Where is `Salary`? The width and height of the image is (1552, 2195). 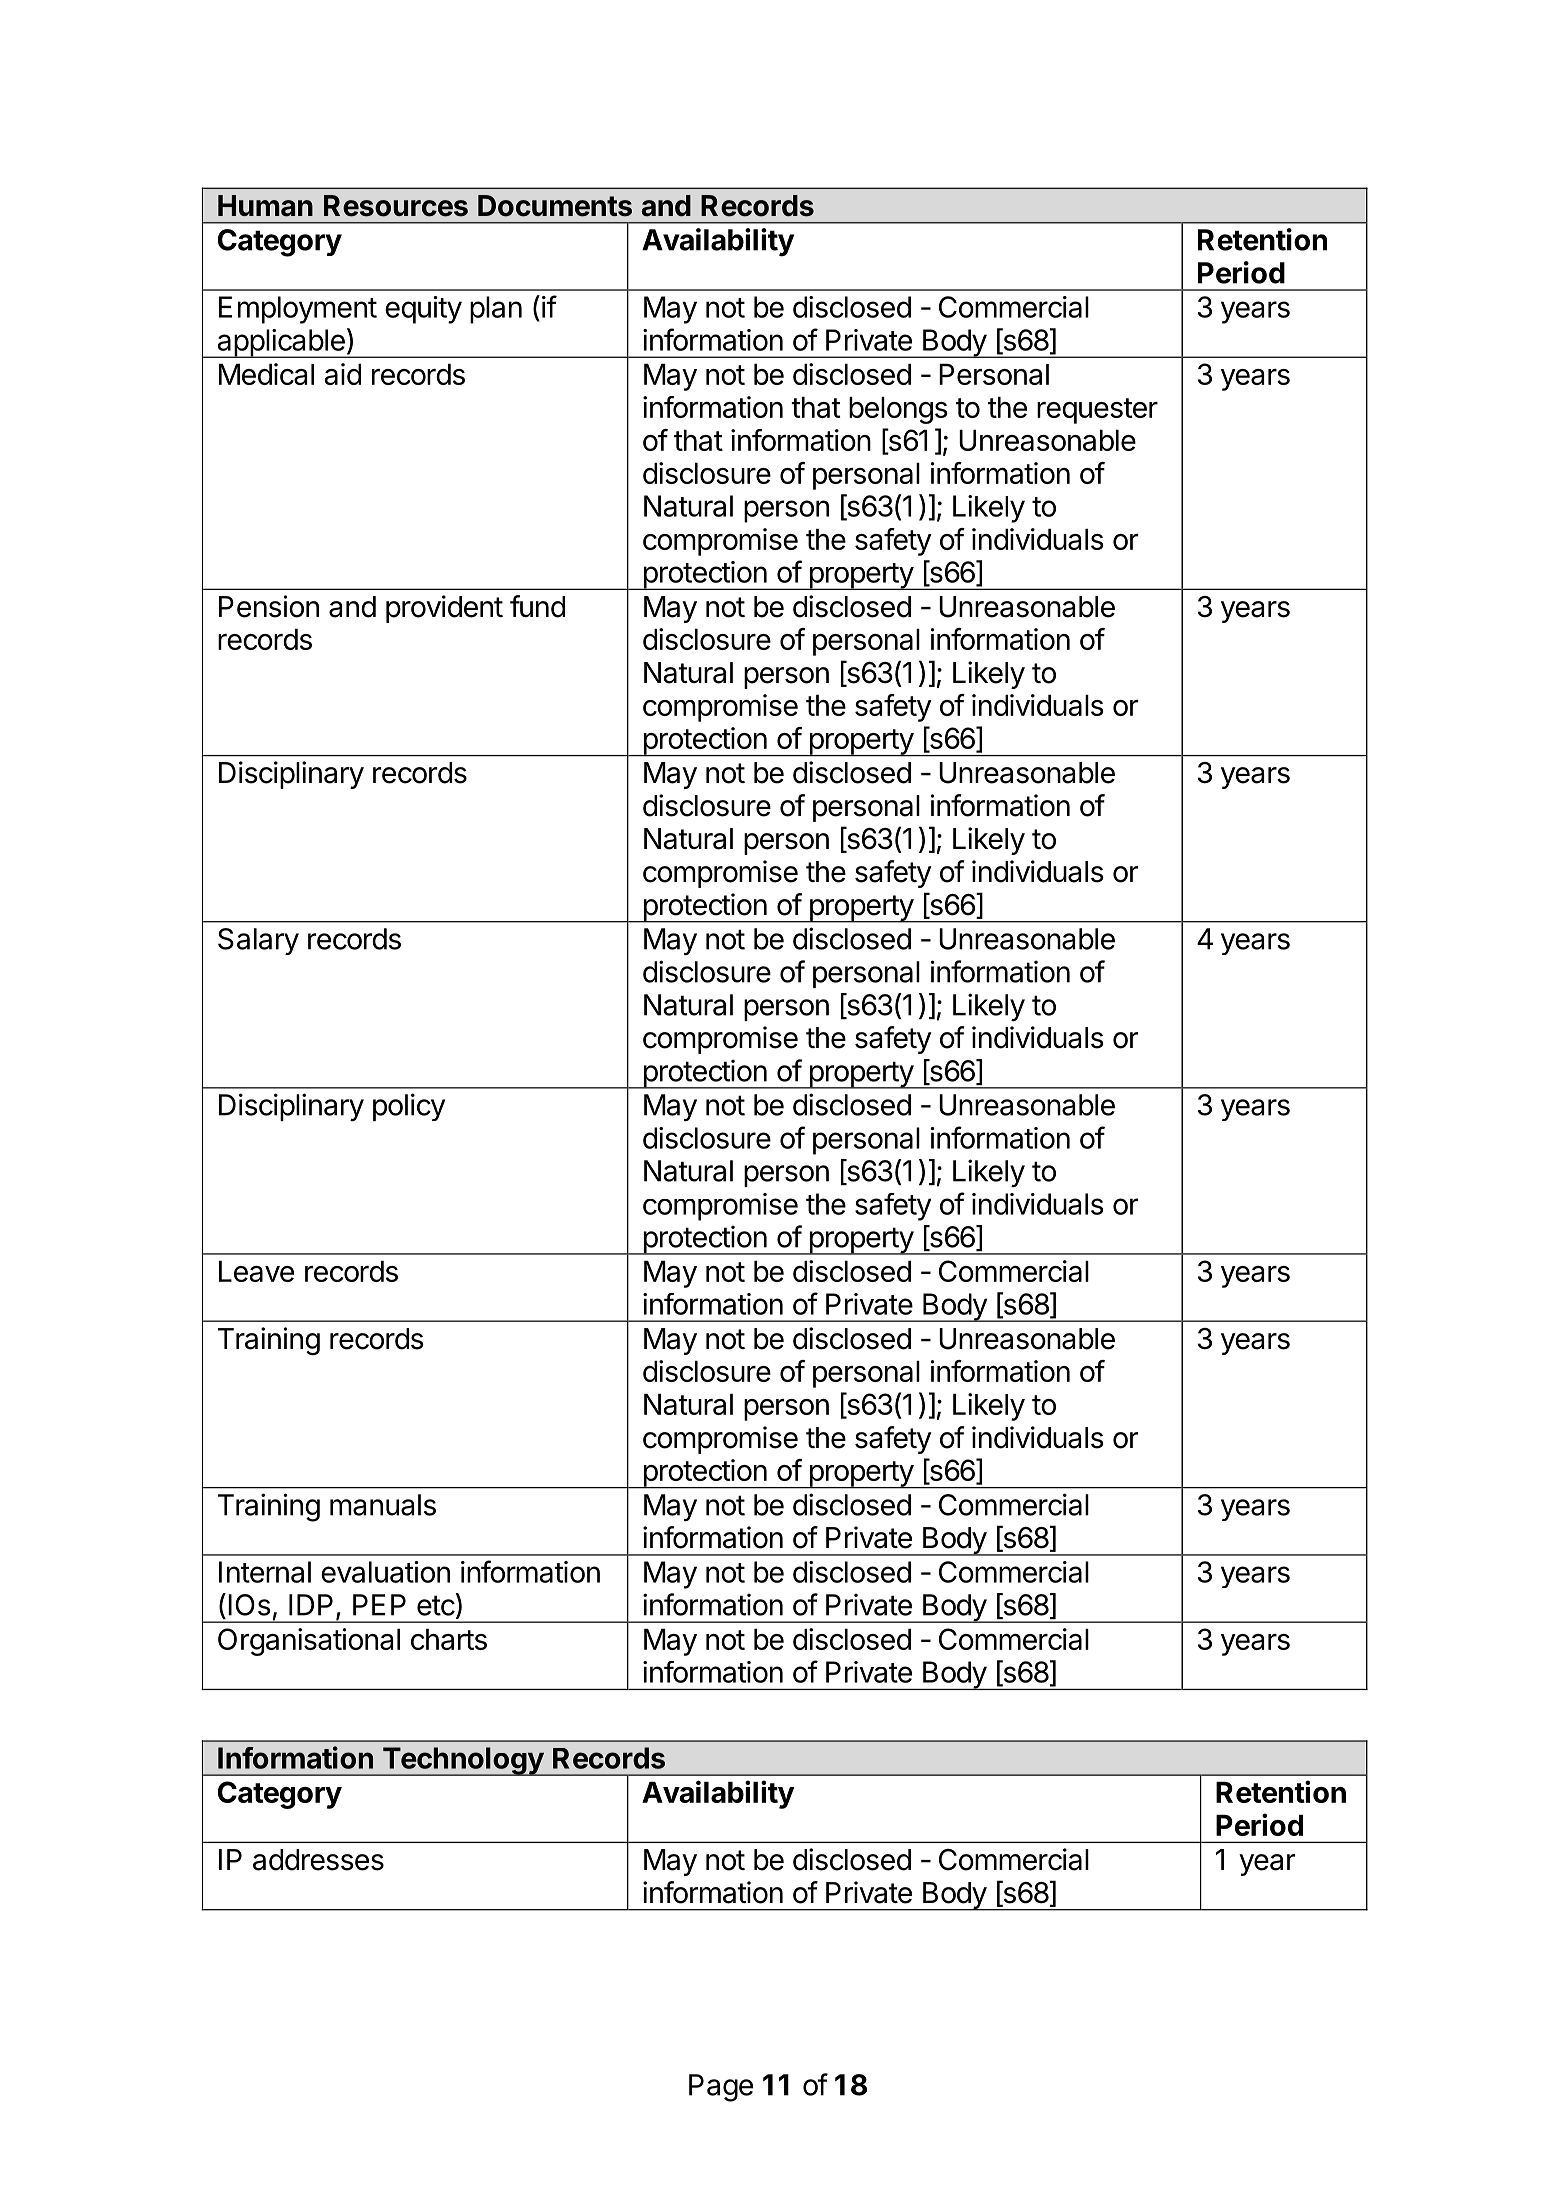 Salary is located at coordinates (258, 941).
